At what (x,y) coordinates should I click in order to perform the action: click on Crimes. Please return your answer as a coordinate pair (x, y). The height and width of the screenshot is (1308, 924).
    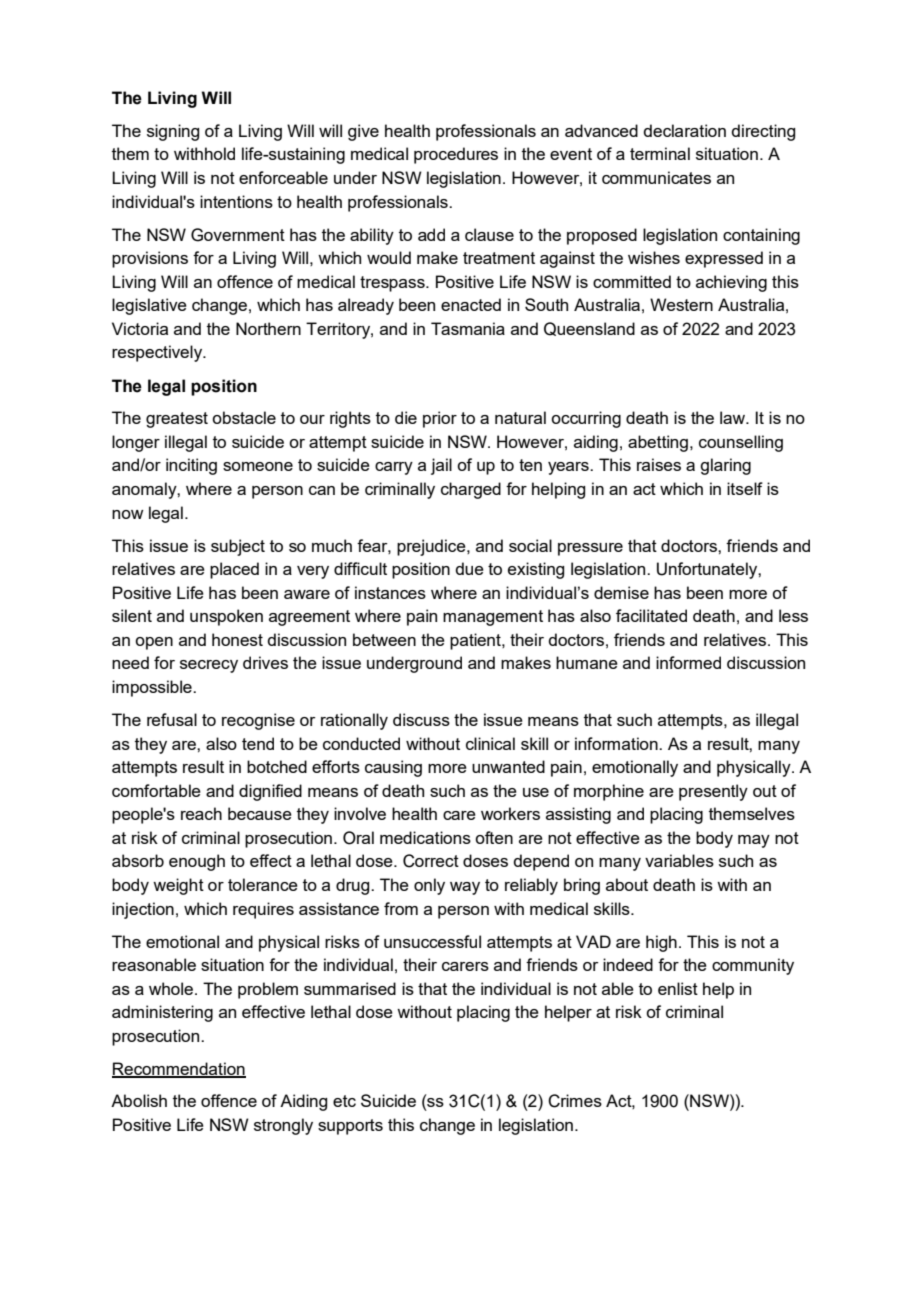
    Looking at the image, I should click on (575, 1101).
